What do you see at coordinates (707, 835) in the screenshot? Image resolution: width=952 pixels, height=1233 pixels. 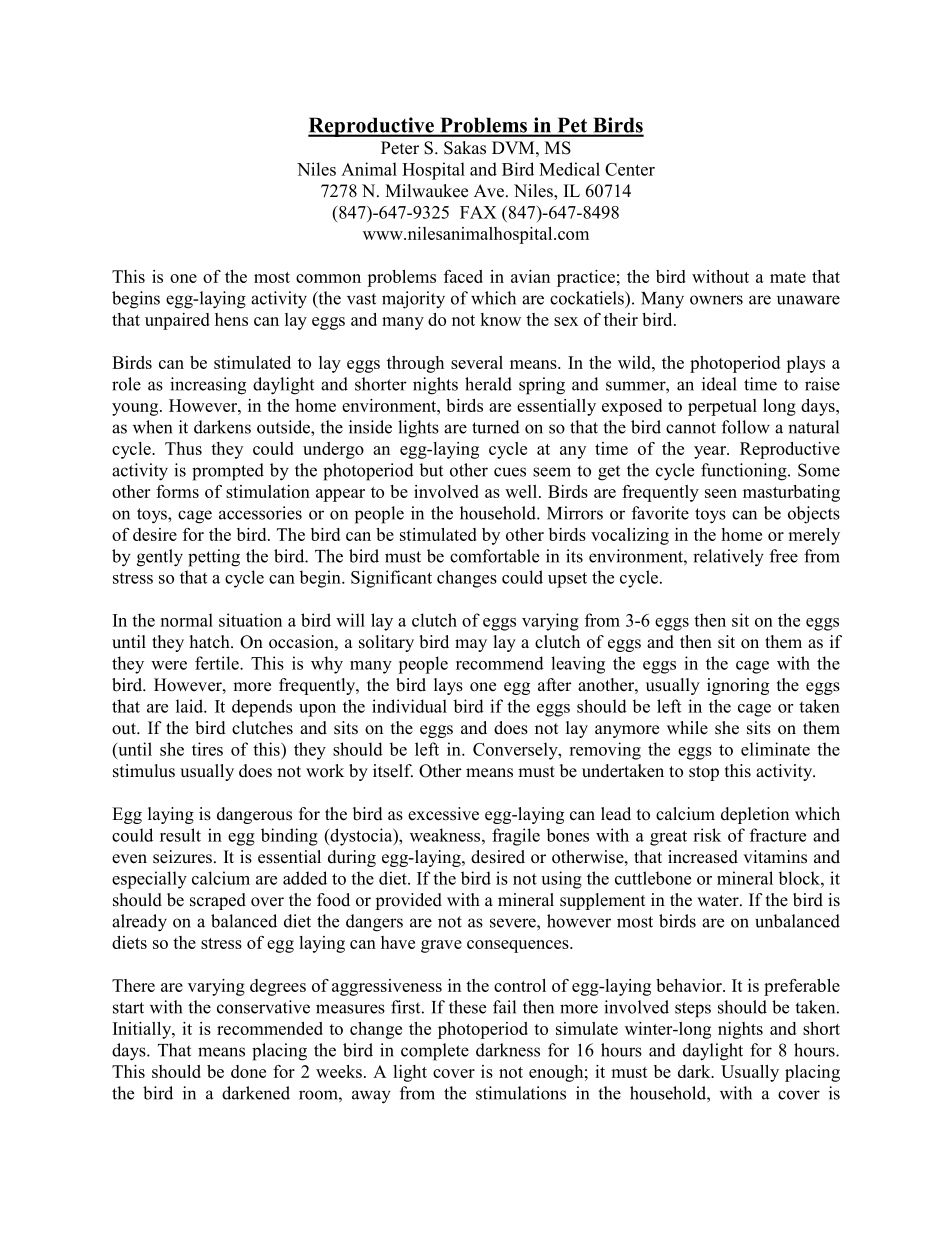 I see `risk` at bounding box center [707, 835].
